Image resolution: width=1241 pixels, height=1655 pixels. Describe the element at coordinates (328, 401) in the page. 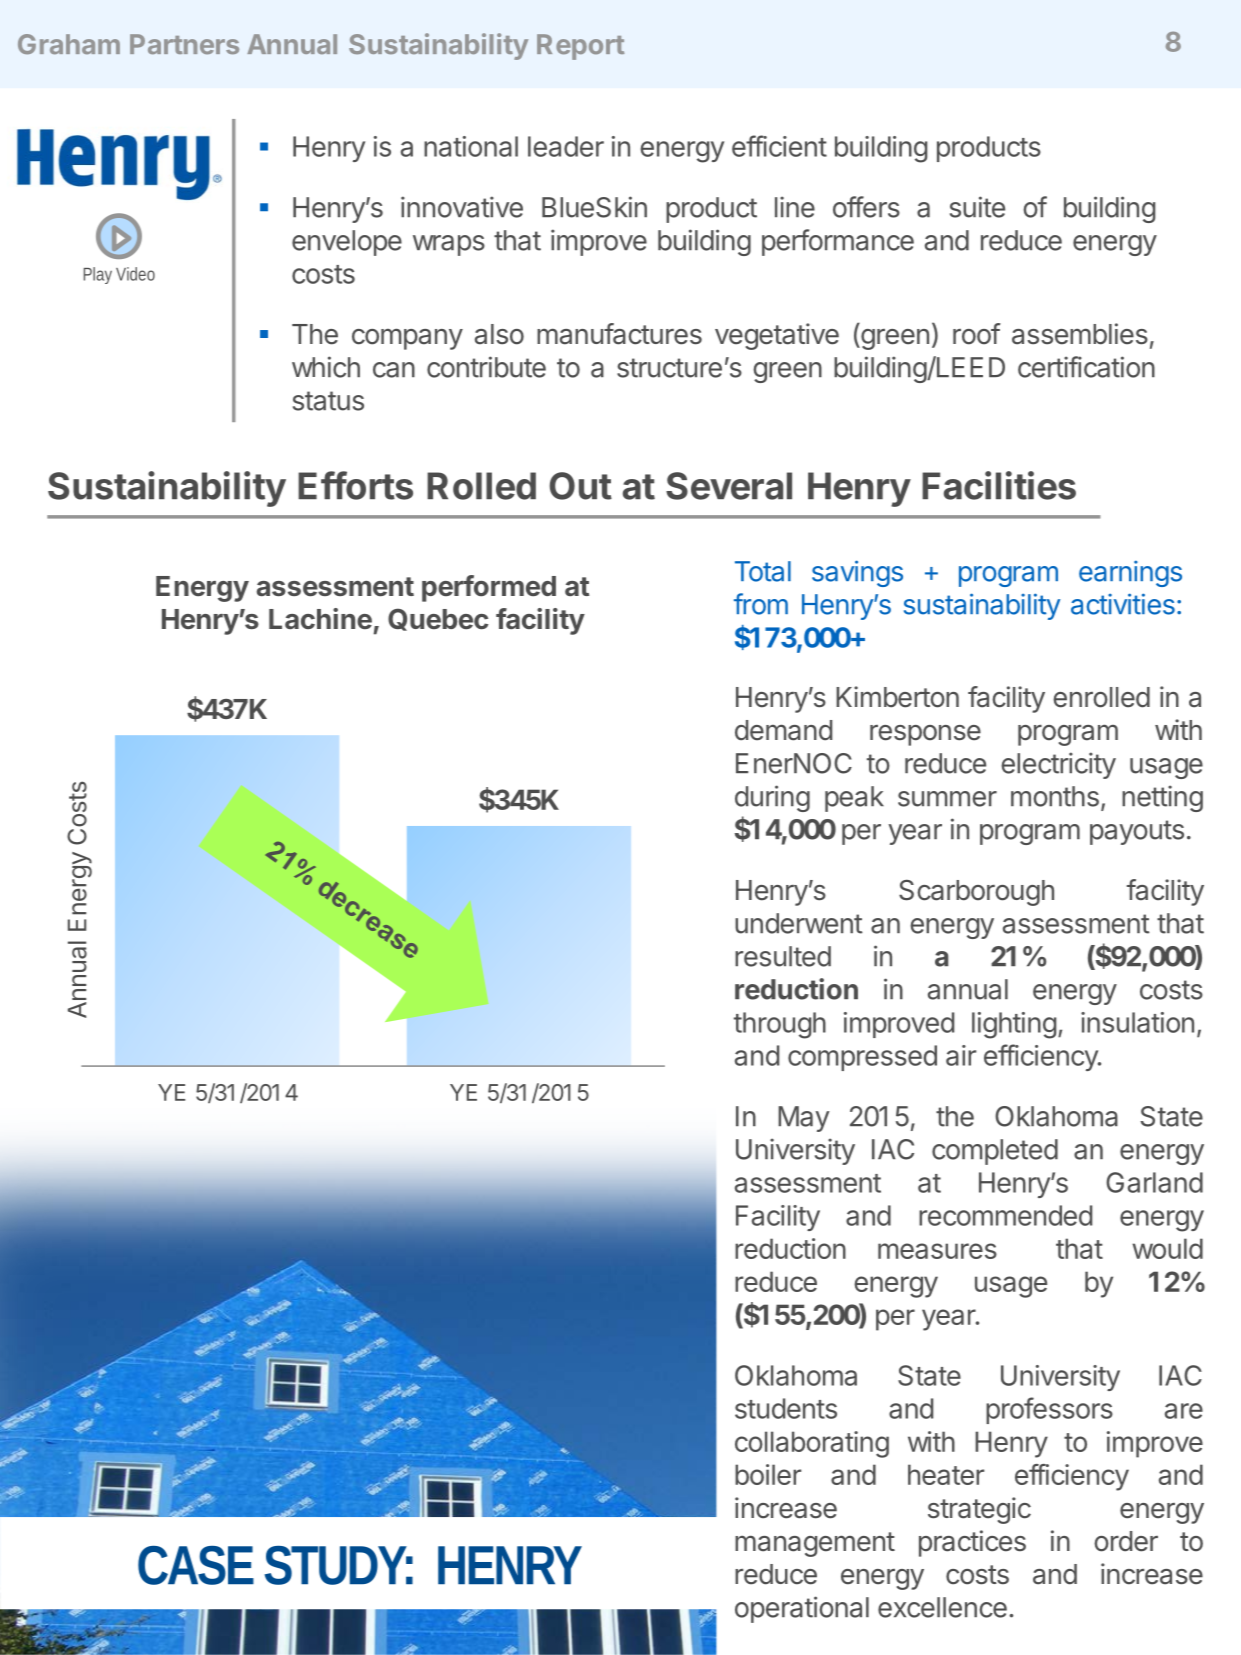

I see `status` at that location.
